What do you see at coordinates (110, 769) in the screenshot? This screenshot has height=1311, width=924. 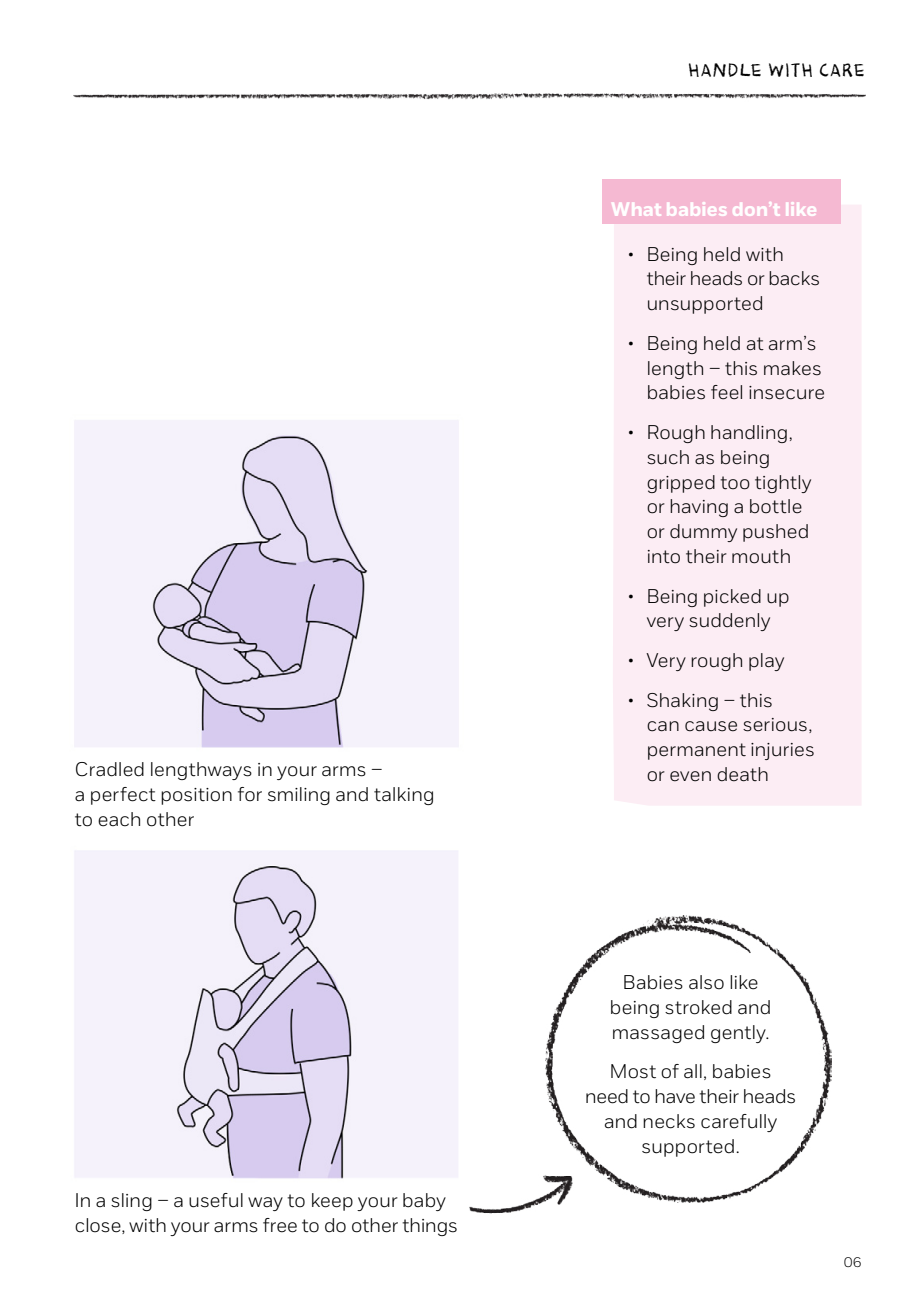 I see `Cradled` at bounding box center [110, 769].
